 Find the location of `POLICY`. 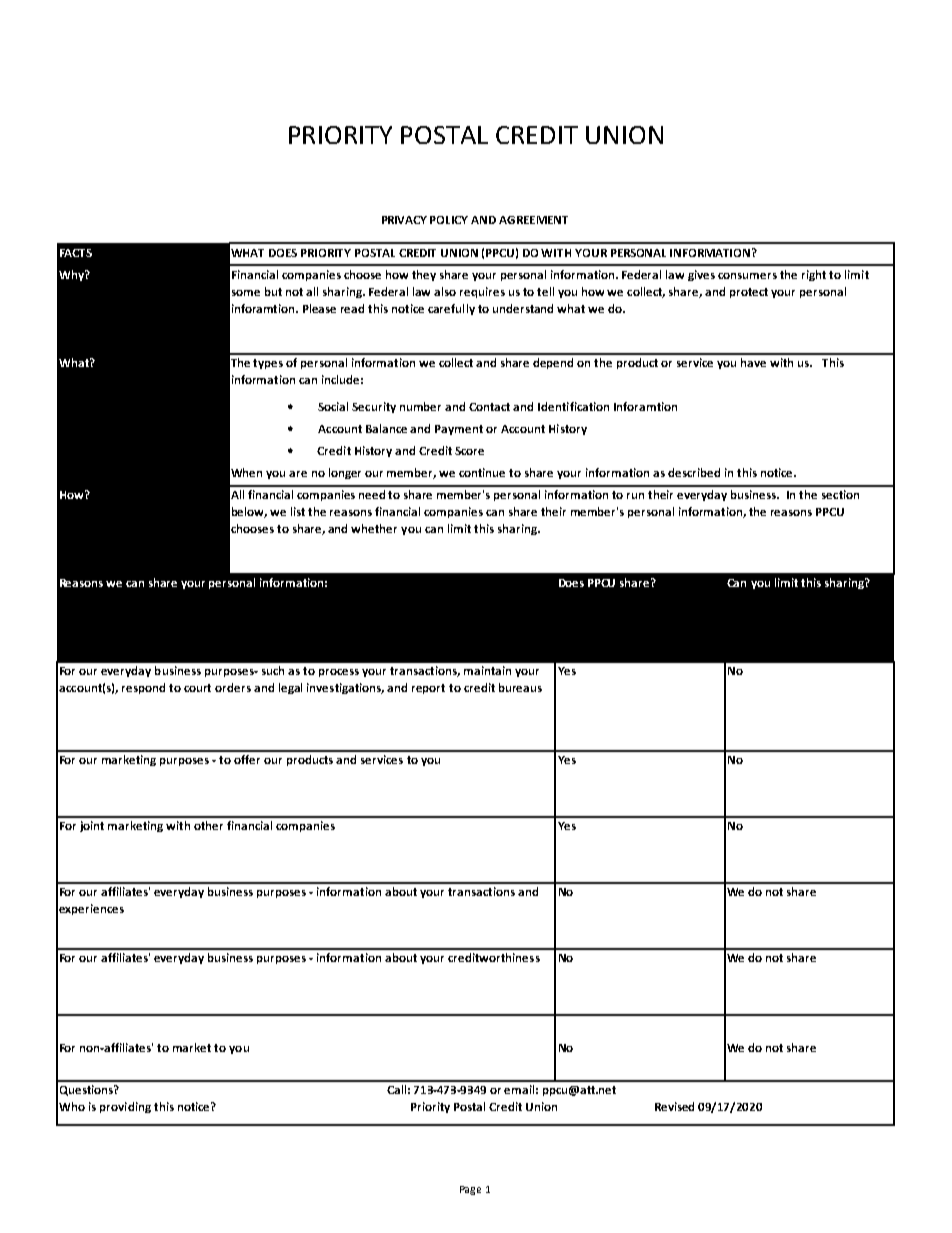

POLICY is located at coordinates (449, 220).
